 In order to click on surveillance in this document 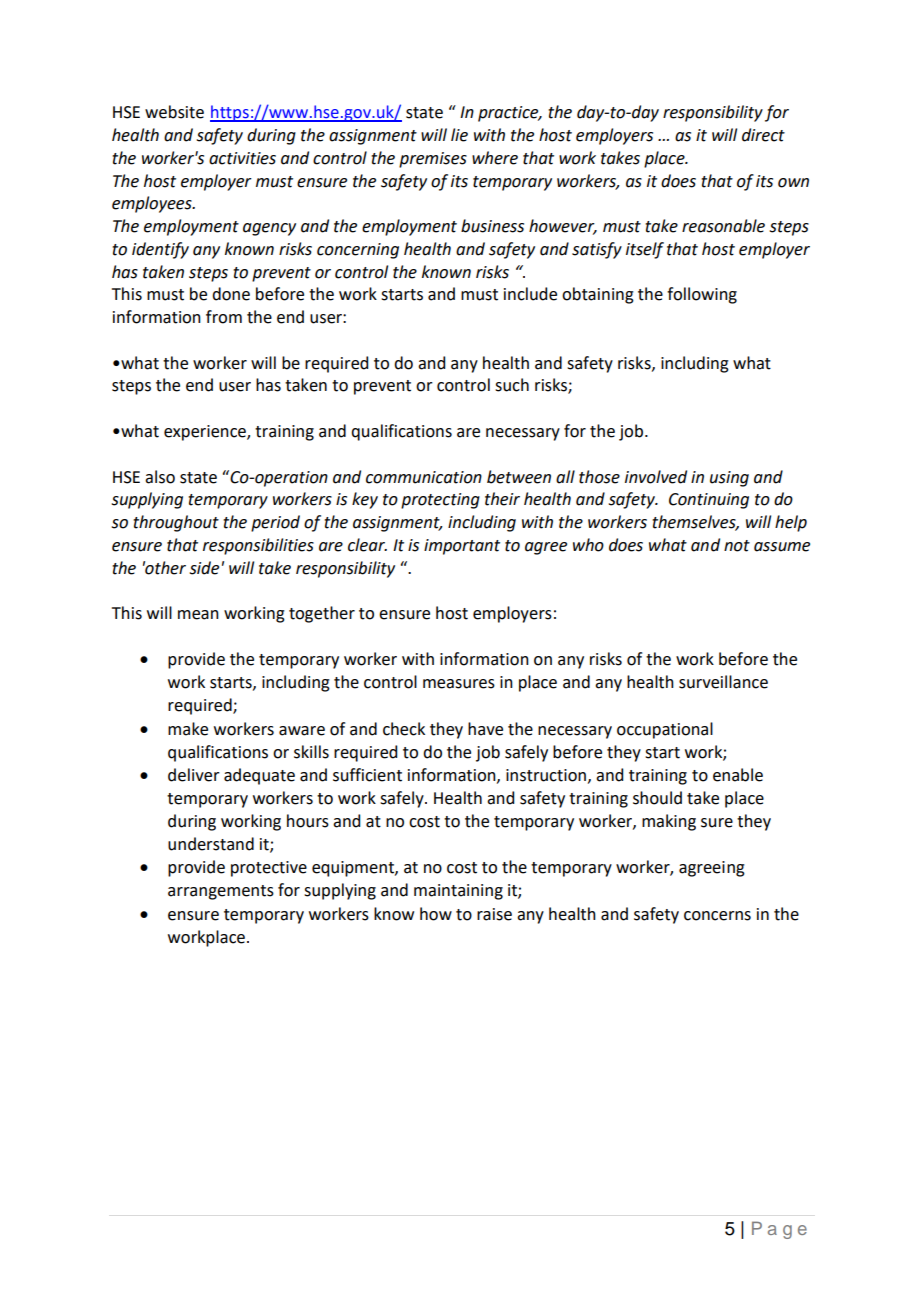, I will do `click(723, 682)`.
